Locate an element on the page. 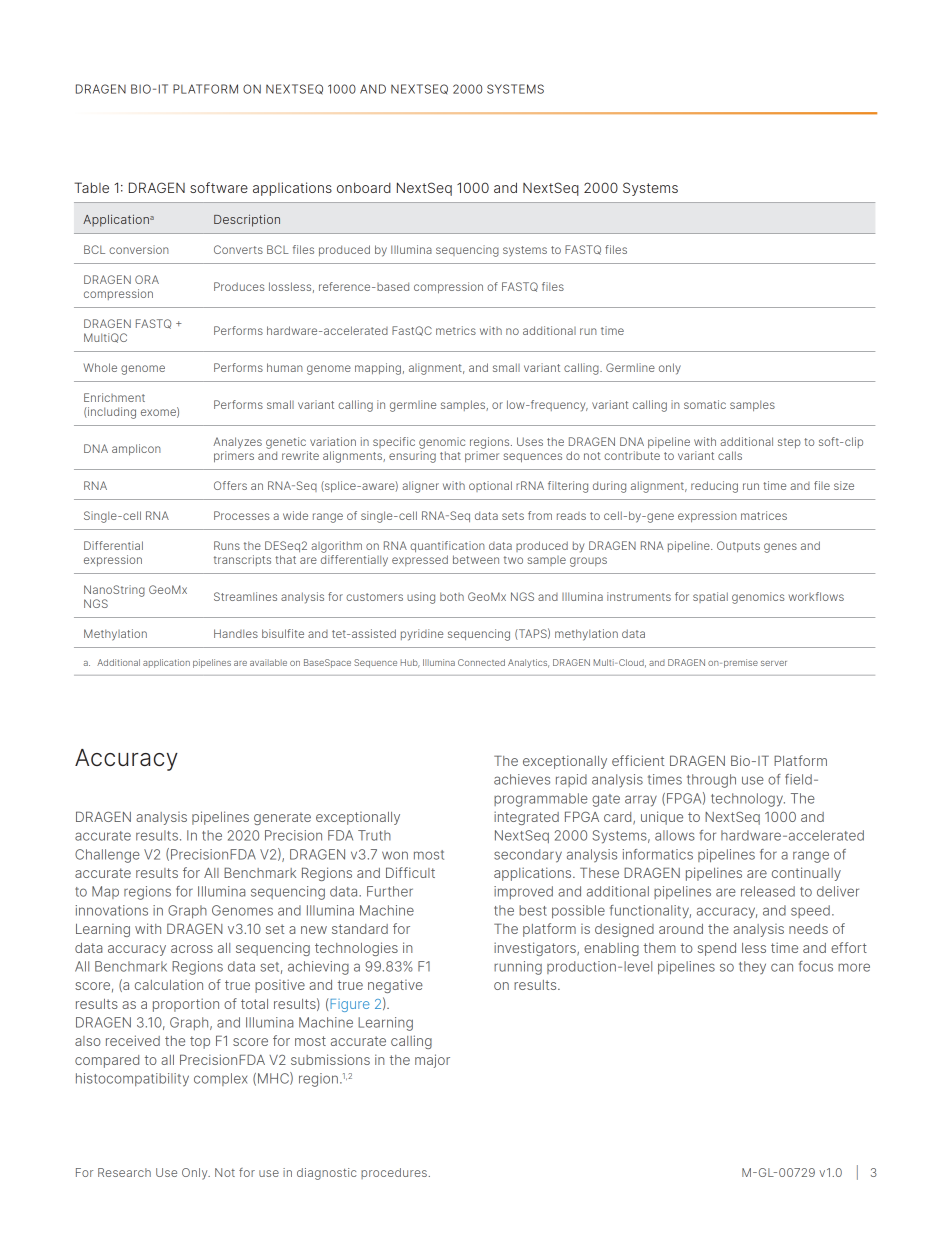 This document has height=1233, width=952. integrated is located at coordinates (526, 818).
